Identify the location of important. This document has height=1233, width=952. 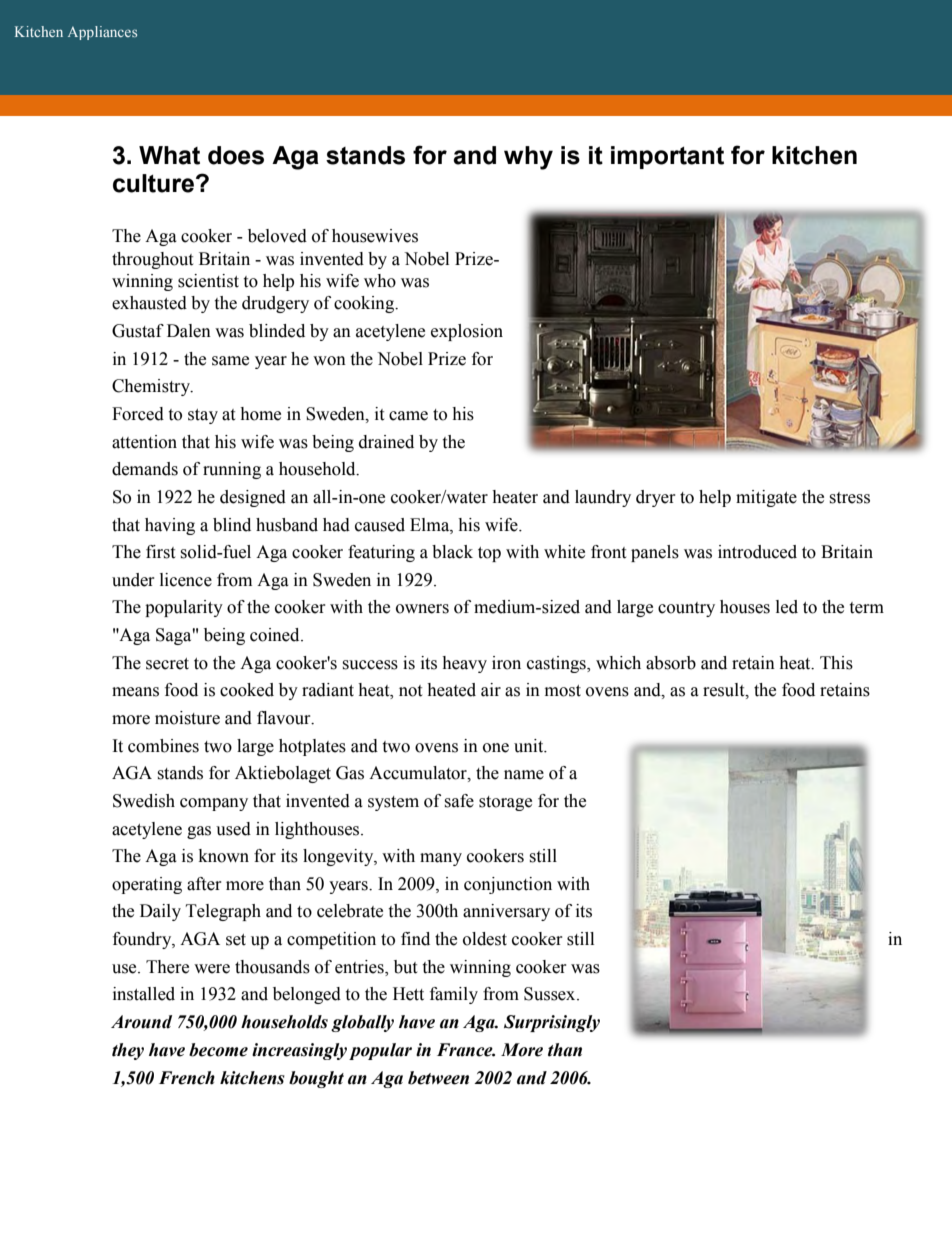
(667, 157).
